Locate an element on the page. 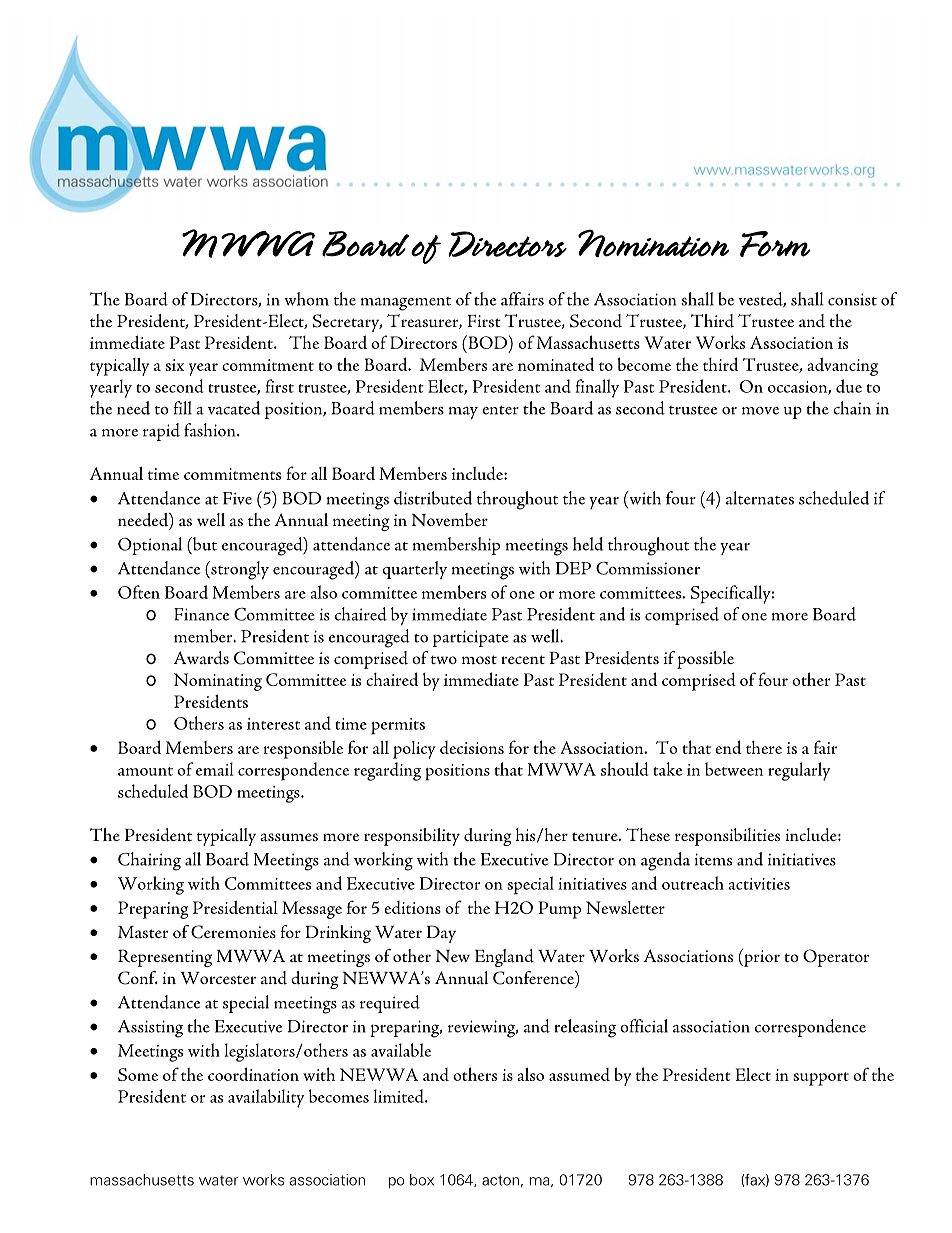 Image resolution: width=952 pixels, height=1233 pixels. whom is located at coordinates (306, 299).
